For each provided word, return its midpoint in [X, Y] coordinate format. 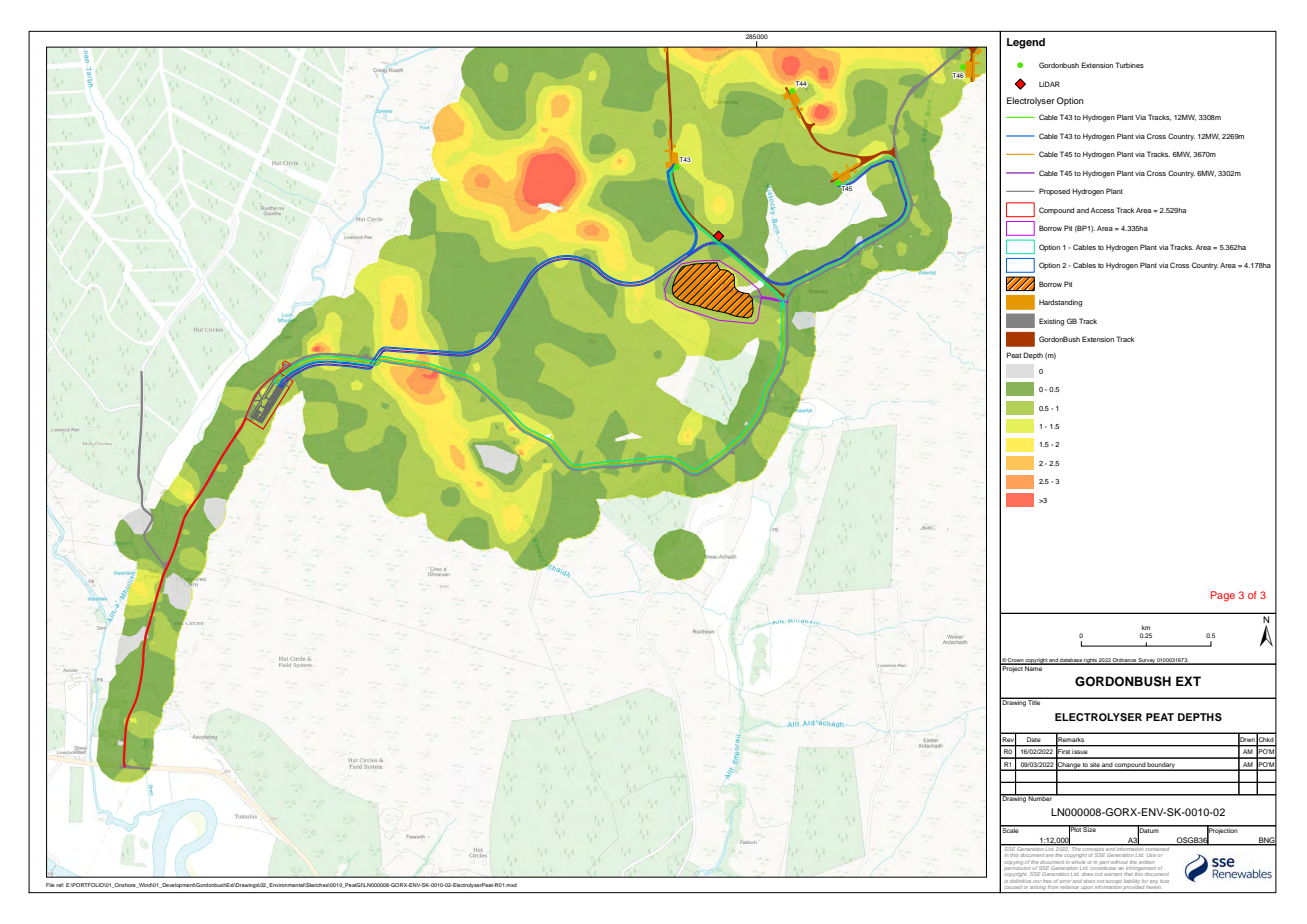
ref [60, 885]
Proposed [1054, 192]
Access [1102, 210]
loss [1164, 881]
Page [1223, 596]
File [50, 885]
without [1119, 862]
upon [1087, 889]
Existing [1051, 322]
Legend [1026, 43]
